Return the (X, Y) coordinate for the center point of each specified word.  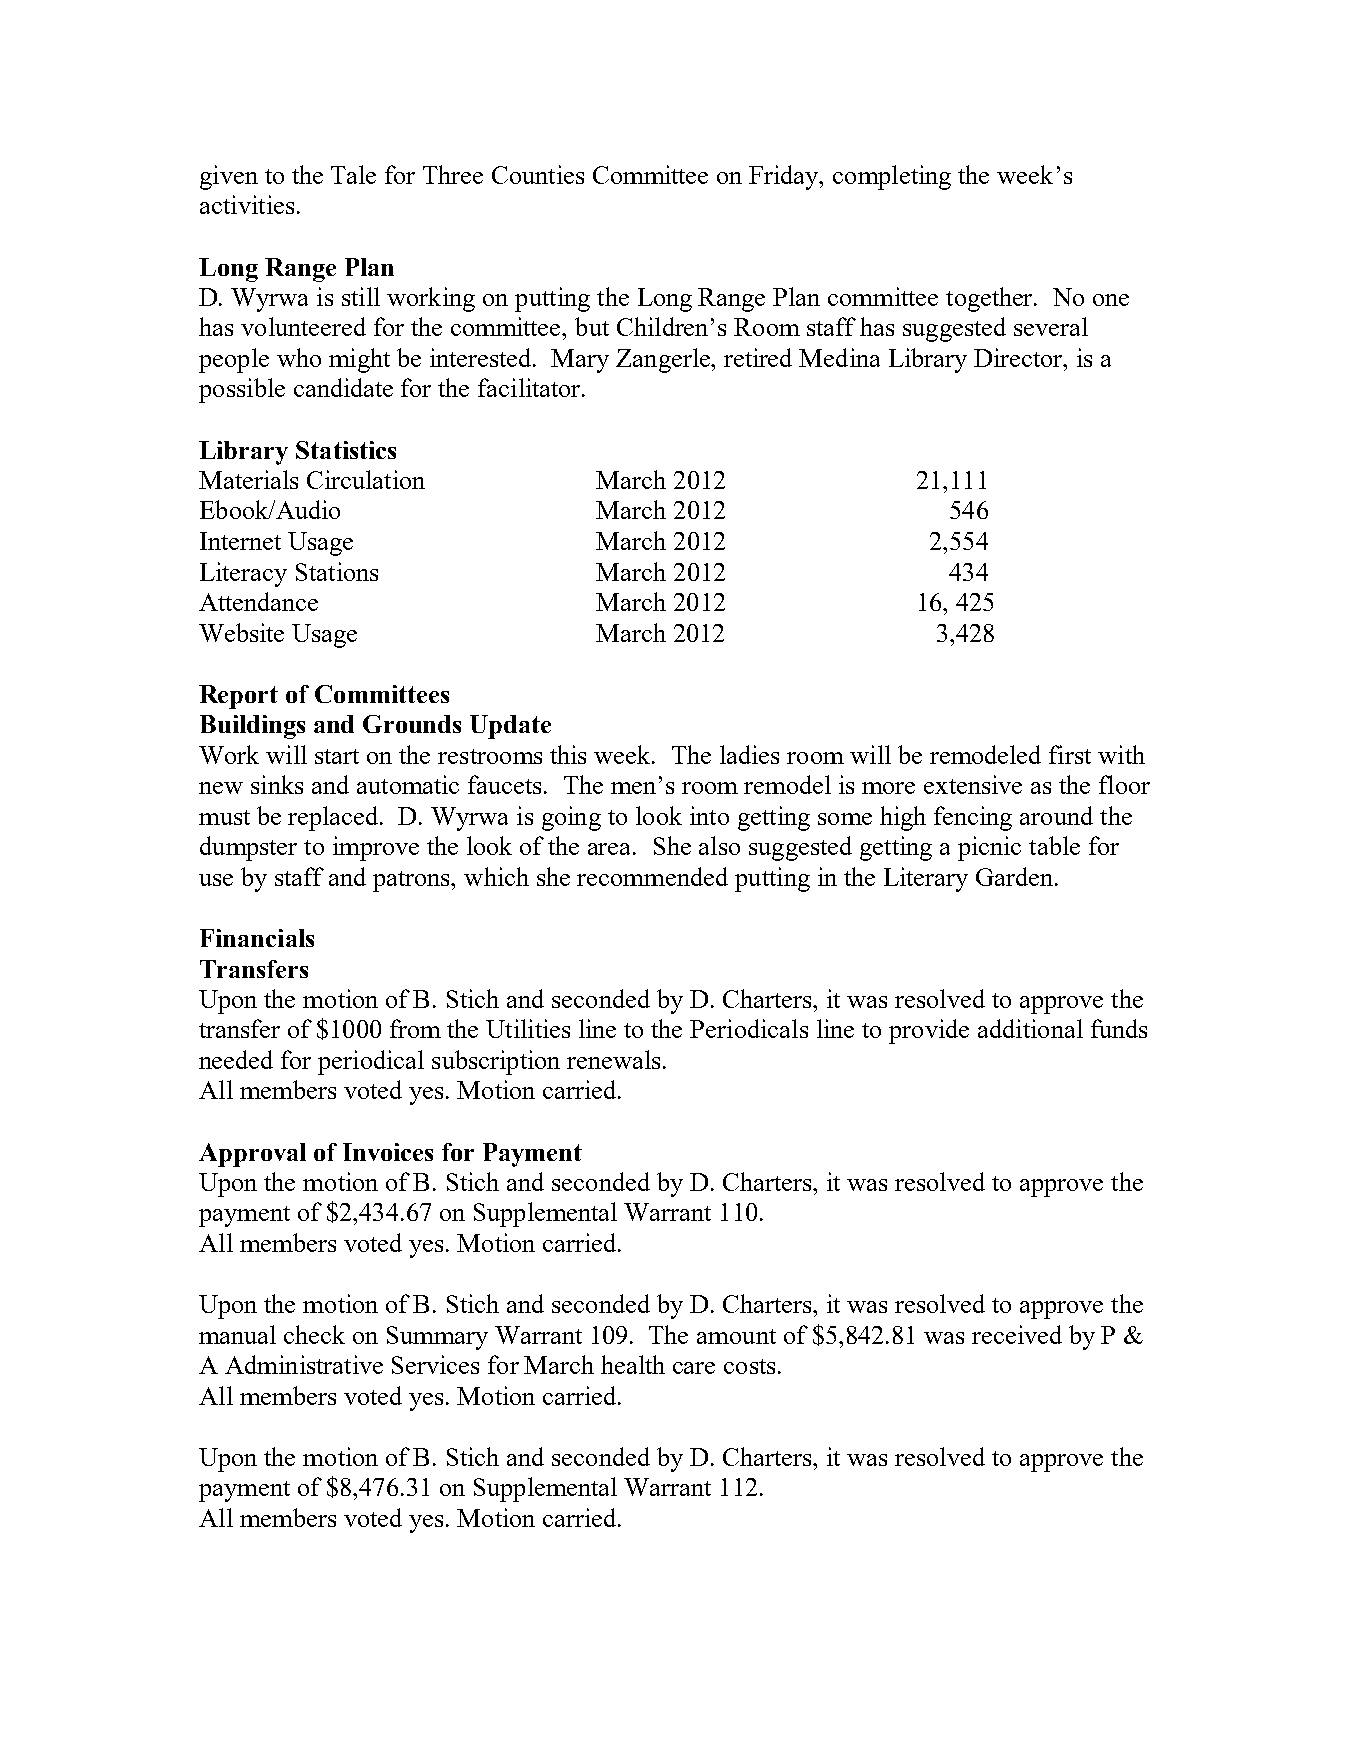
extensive (973, 784)
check (314, 1334)
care (694, 1368)
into (709, 815)
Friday (785, 177)
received (1017, 1334)
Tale (353, 174)
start (337, 756)
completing (892, 177)
